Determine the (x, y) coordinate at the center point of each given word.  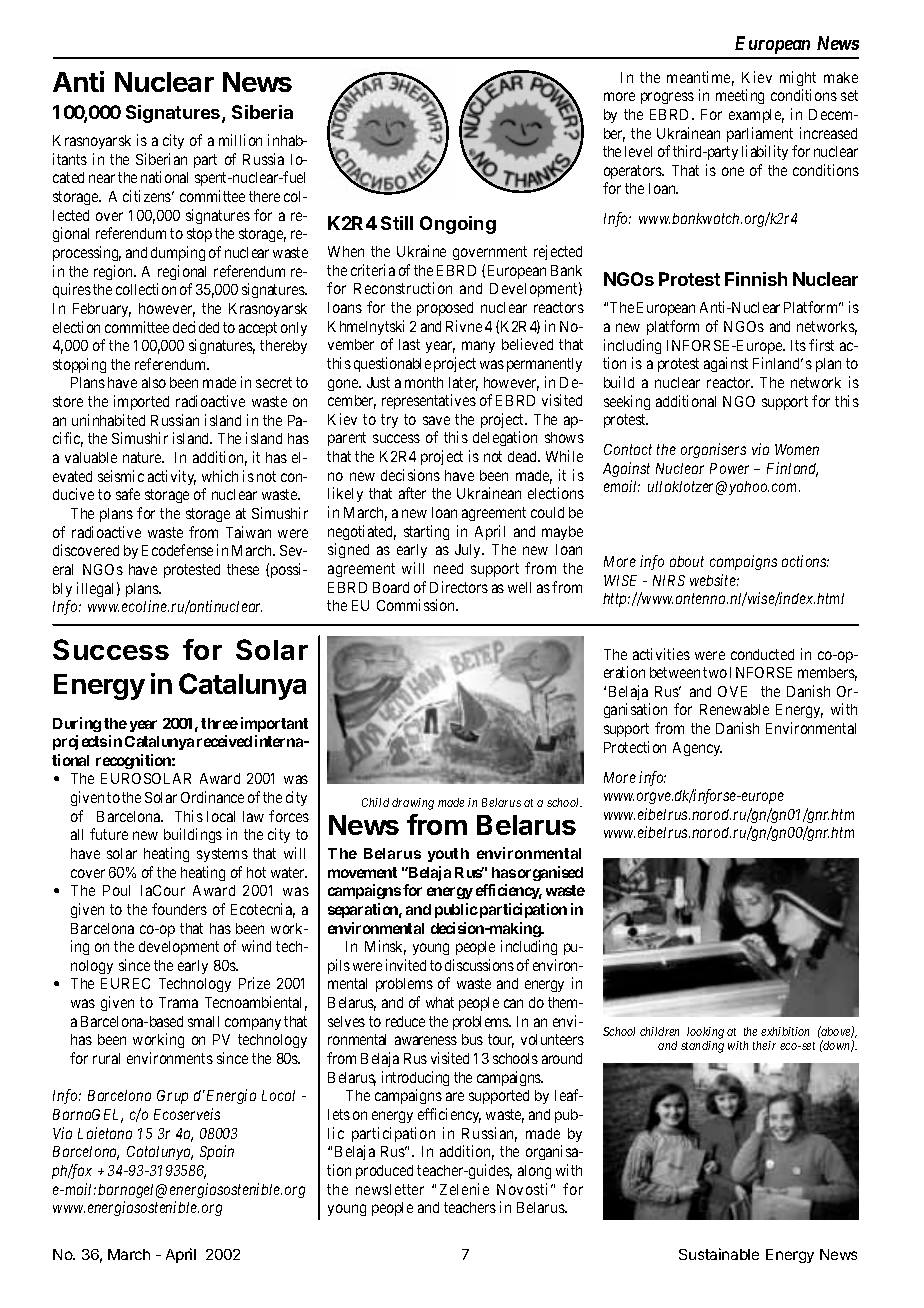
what (440, 1002)
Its (798, 345)
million (240, 140)
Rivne (464, 326)
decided (196, 327)
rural (106, 1058)
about (687, 561)
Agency (697, 749)
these (243, 569)
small (203, 1021)
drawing (413, 804)
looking (705, 1033)
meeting (740, 96)
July (469, 551)
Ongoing (458, 225)
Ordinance (212, 797)
